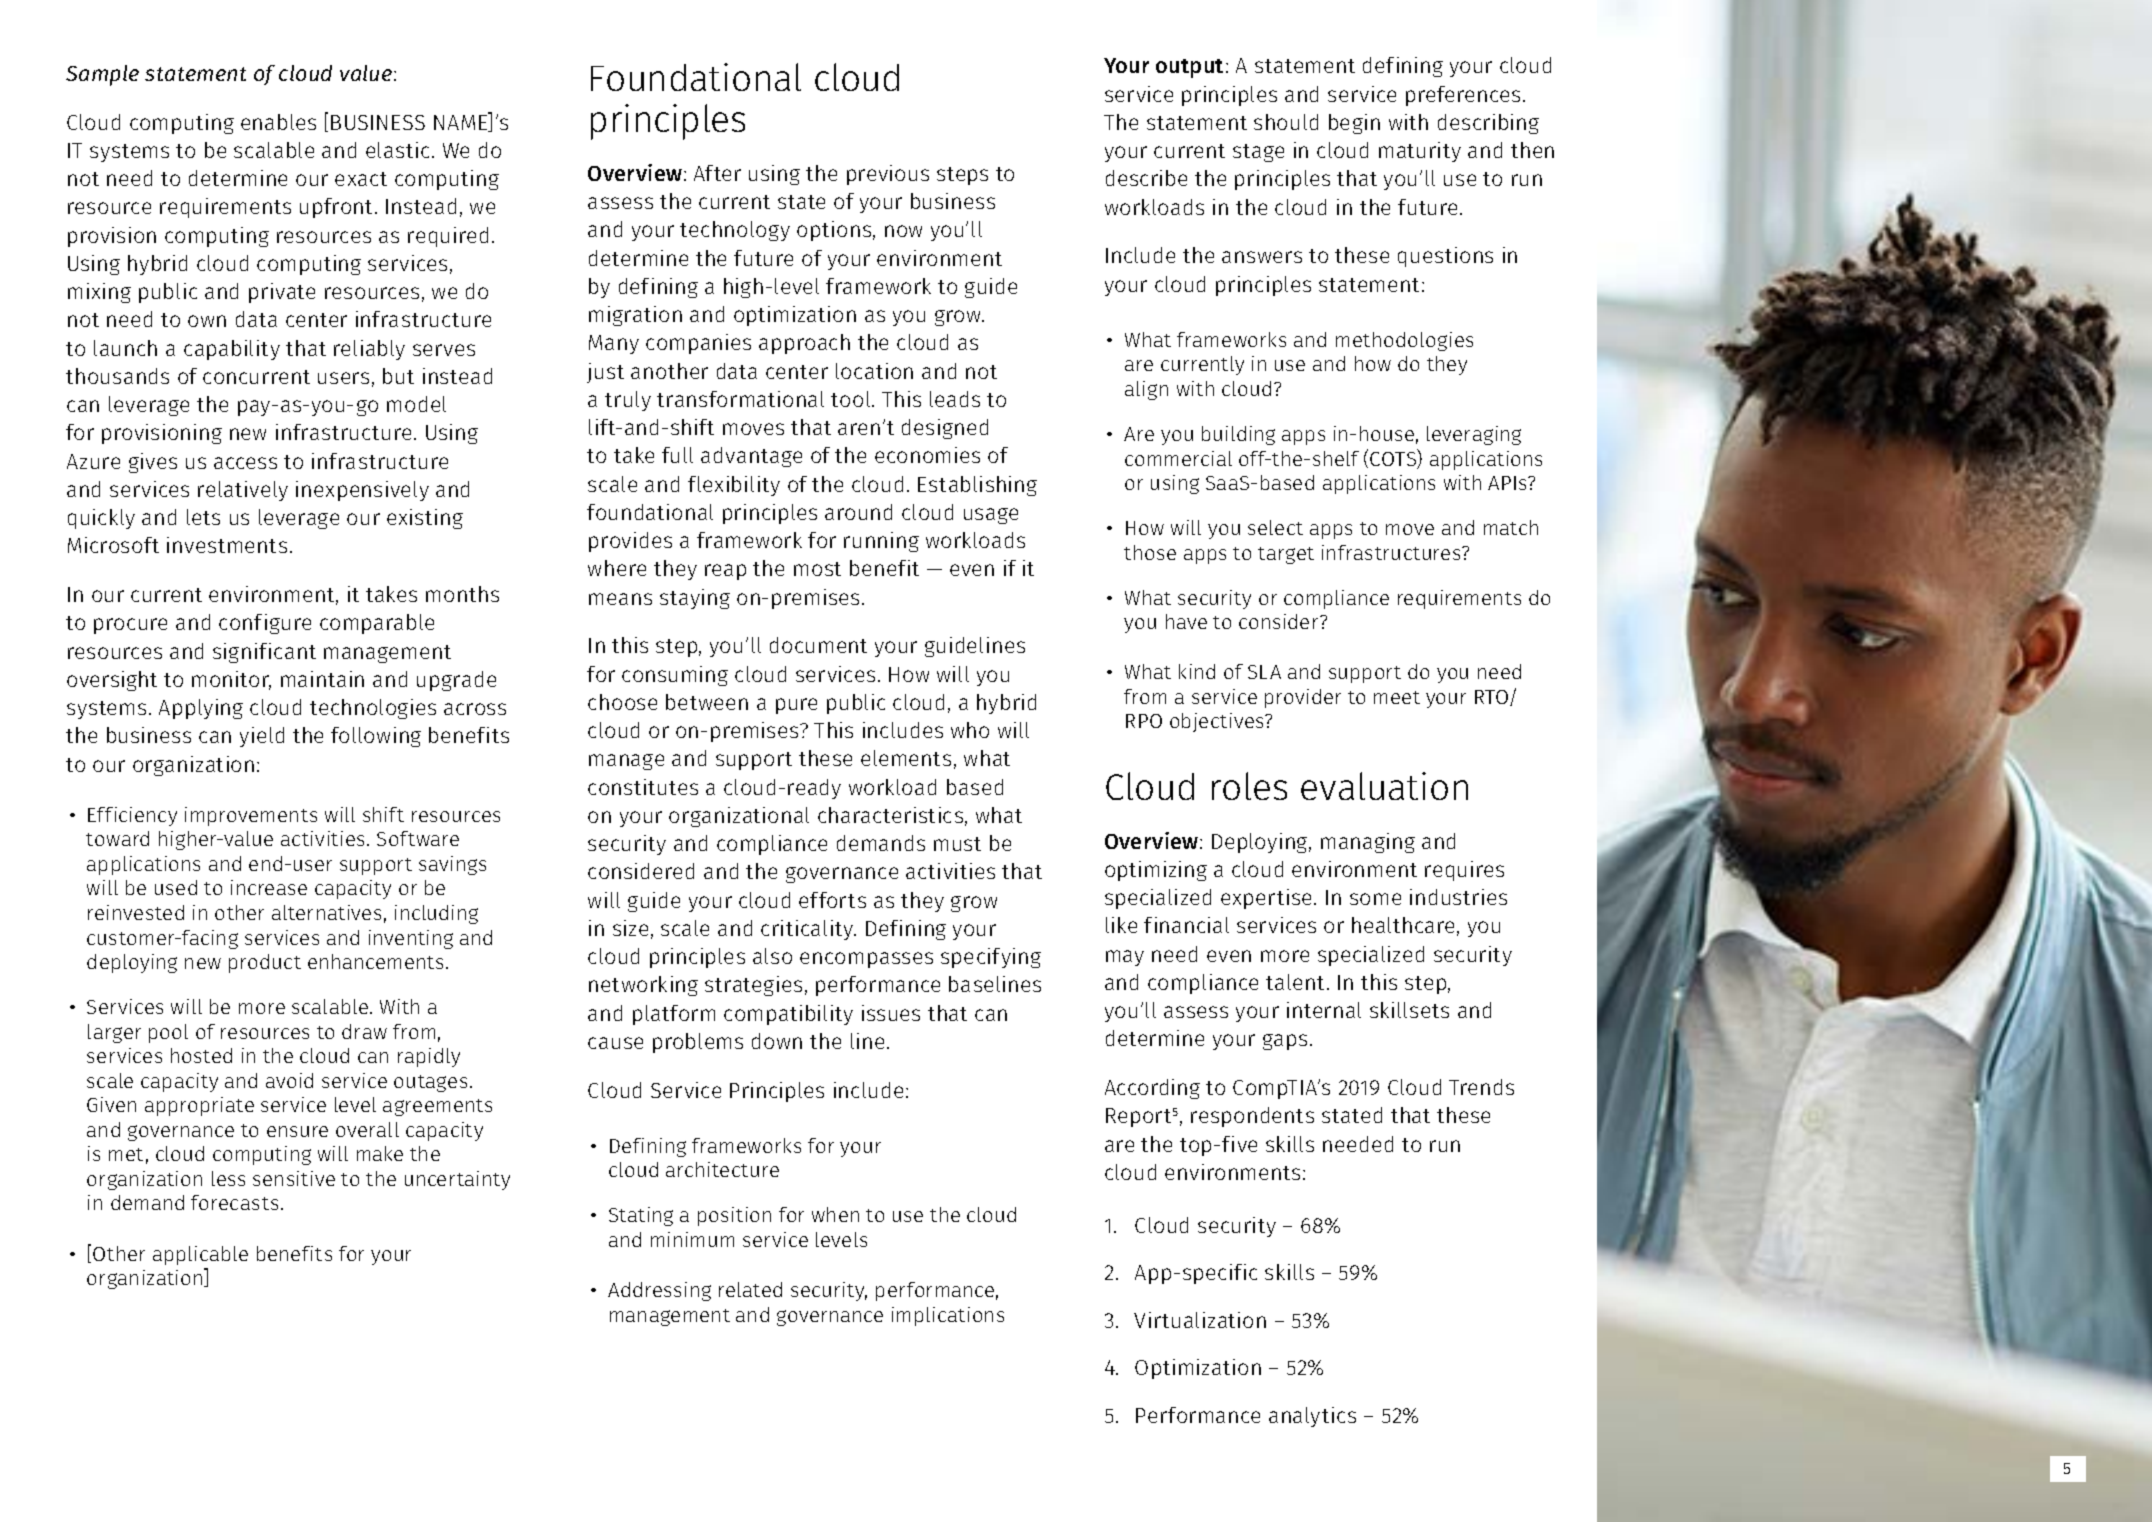 The width and height of the document is (2152, 1522). What do you see at coordinates (888, 175) in the document?
I see `previous` at bounding box center [888, 175].
